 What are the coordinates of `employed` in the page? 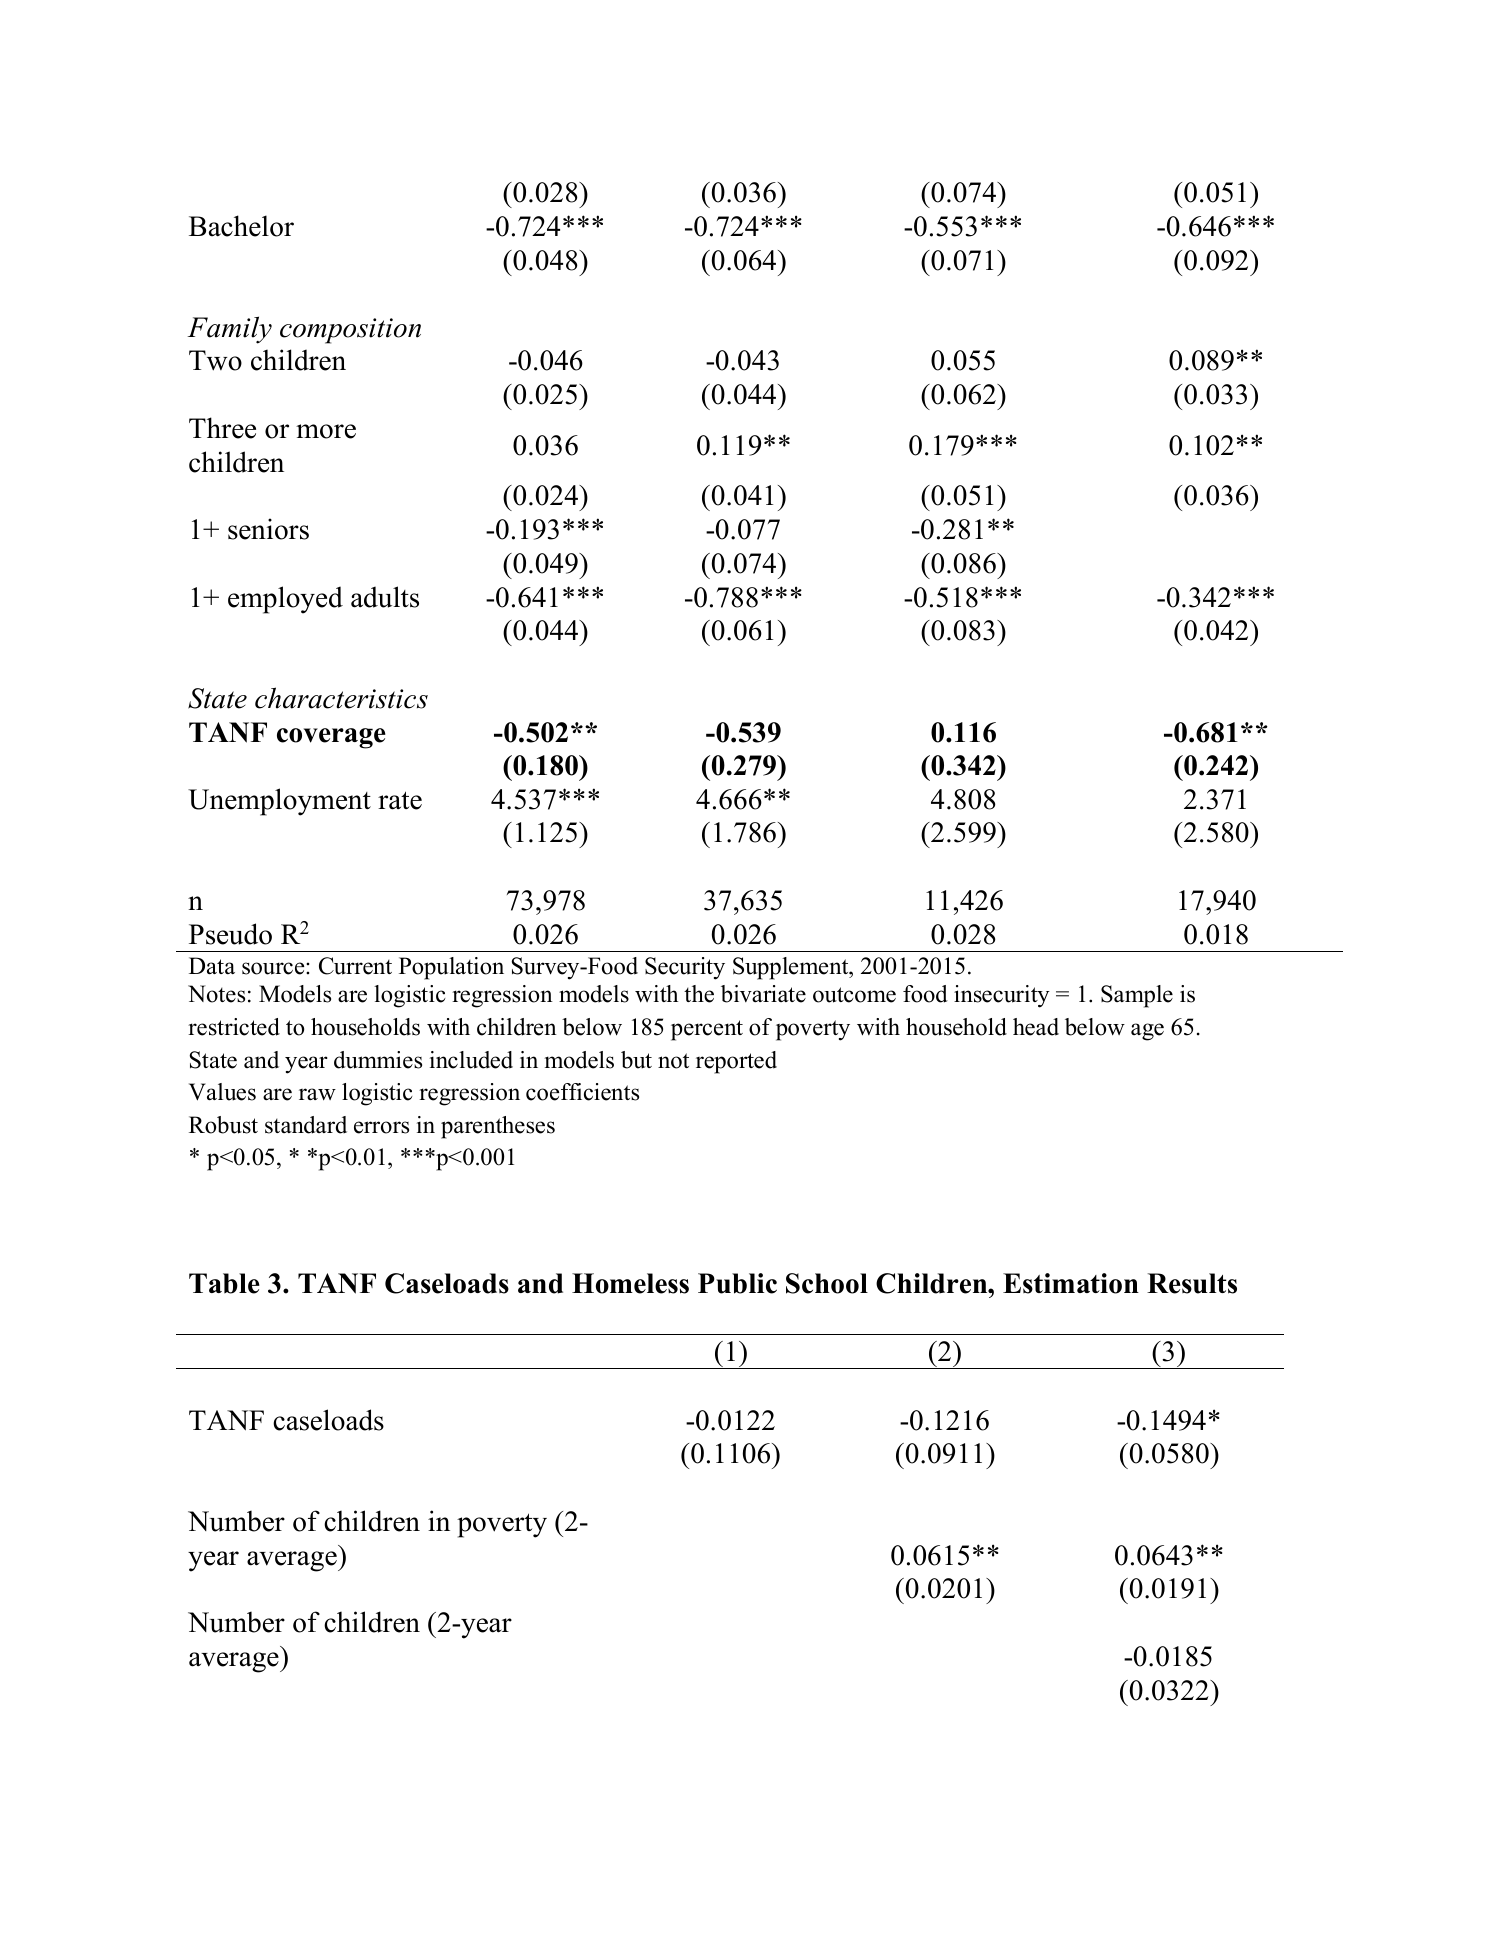 It's located at (285, 600).
